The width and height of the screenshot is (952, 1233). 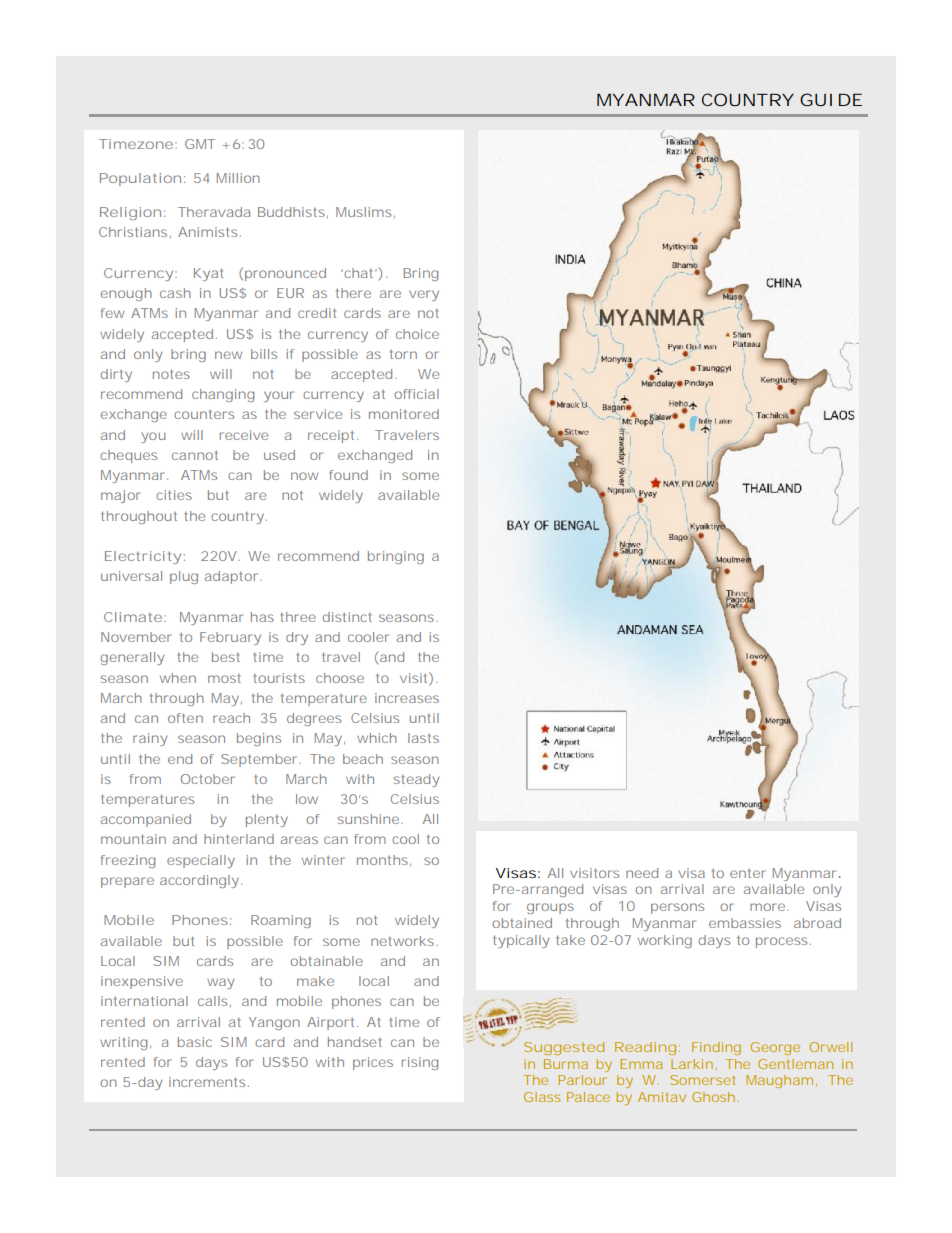 What do you see at coordinates (748, 873) in the screenshot?
I see `enter` at bounding box center [748, 873].
